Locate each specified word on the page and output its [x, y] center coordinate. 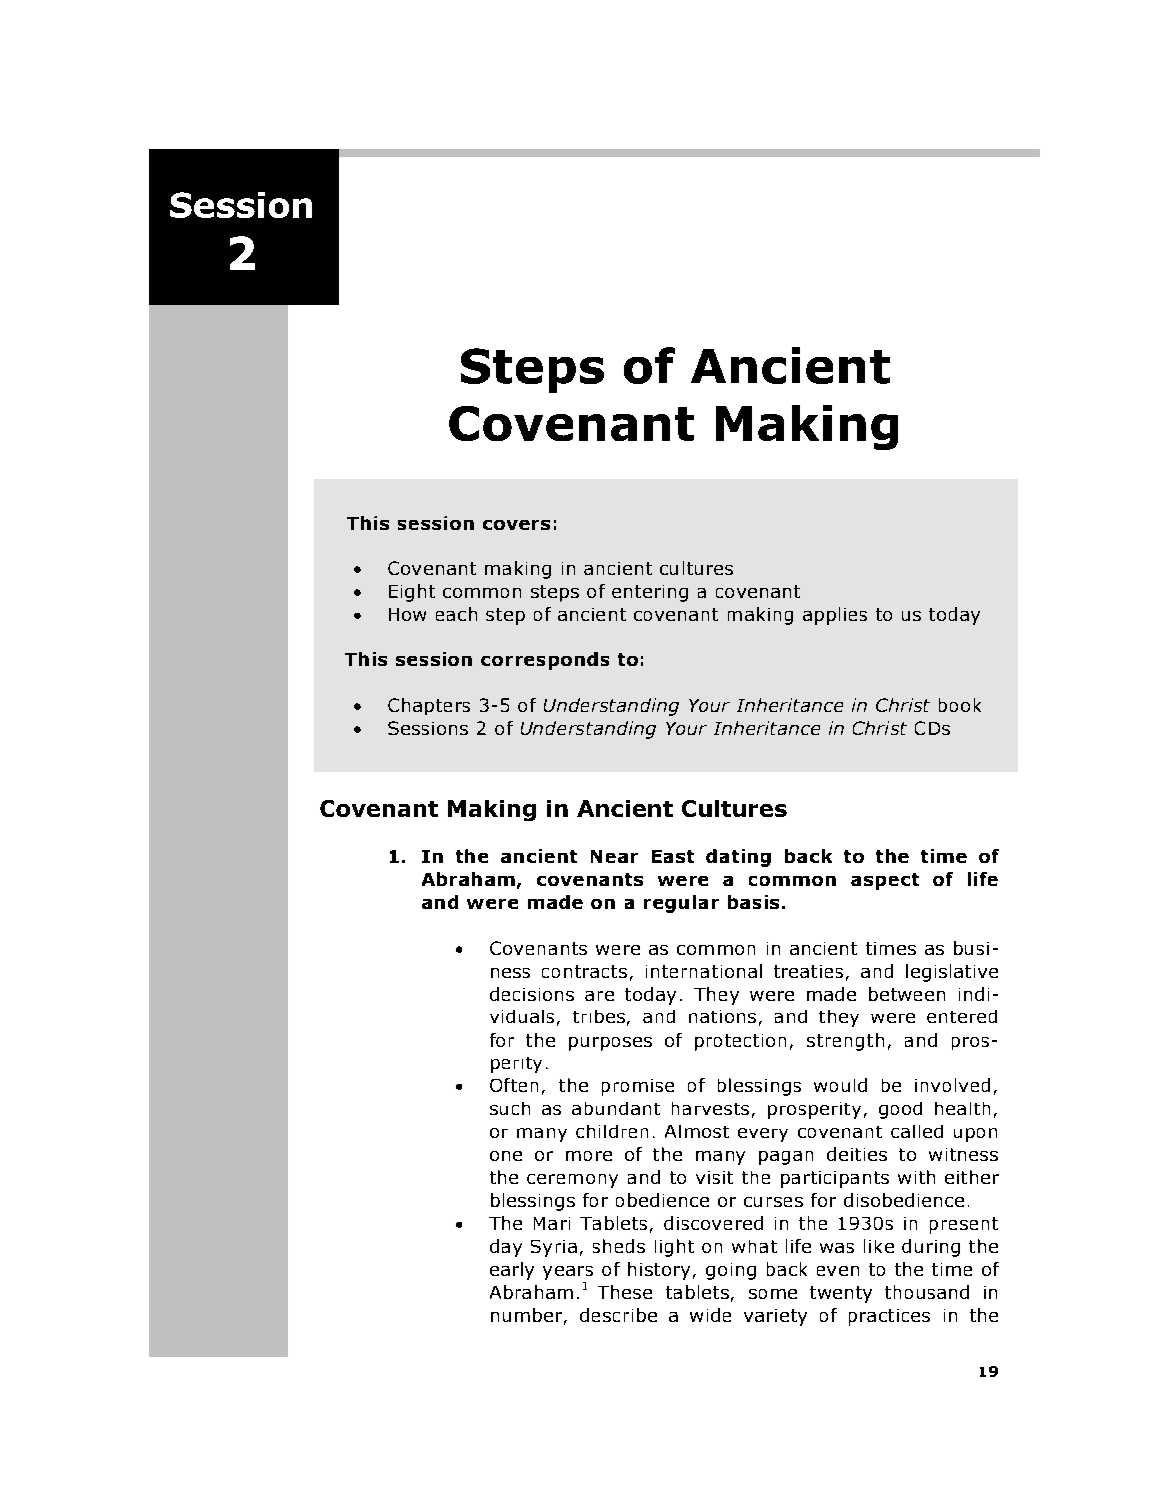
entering [650, 593]
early [512, 1271]
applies [835, 616]
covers [516, 525]
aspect [885, 881]
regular [681, 904]
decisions [532, 994]
